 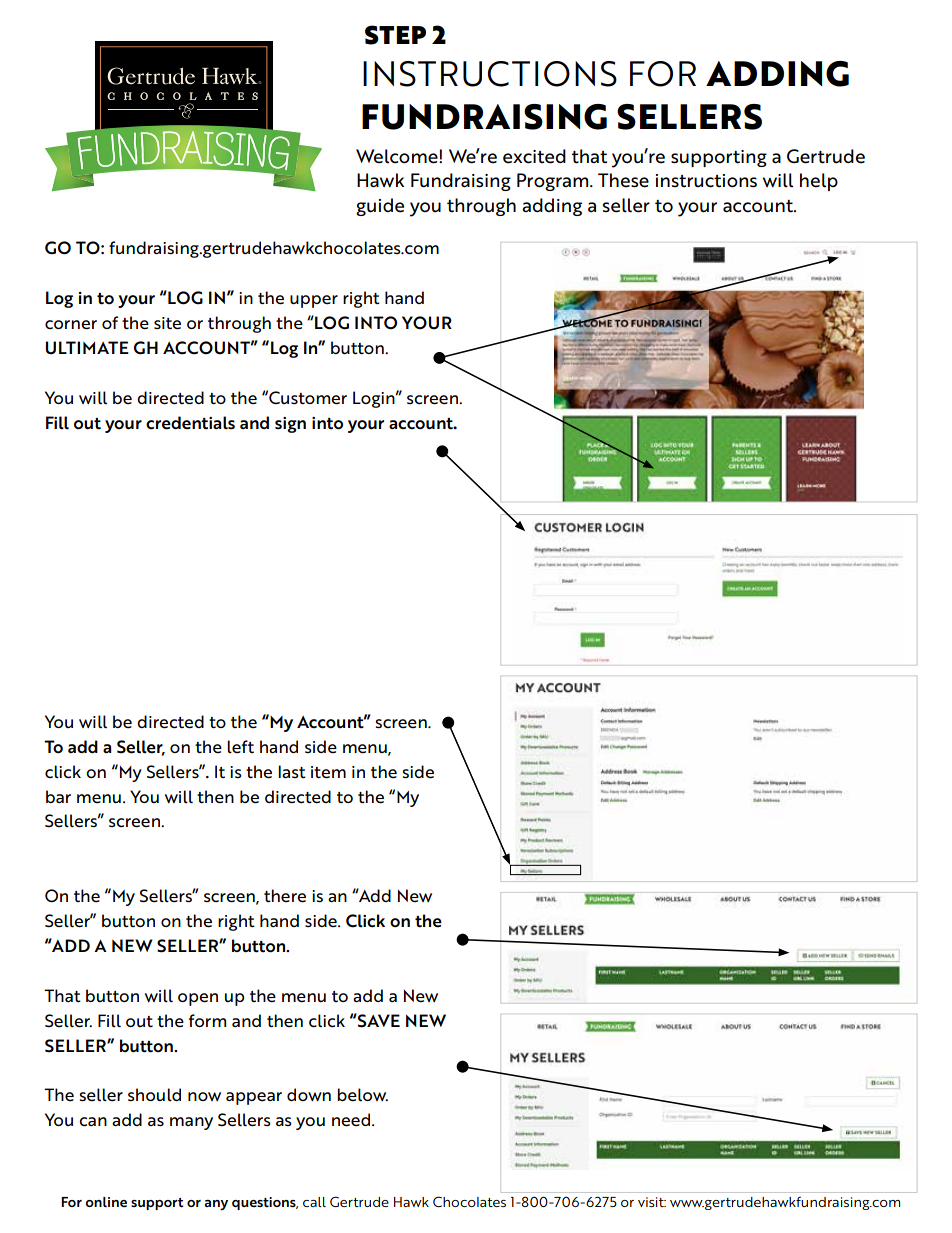 I want to click on STEP, so click(x=395, y=35).
